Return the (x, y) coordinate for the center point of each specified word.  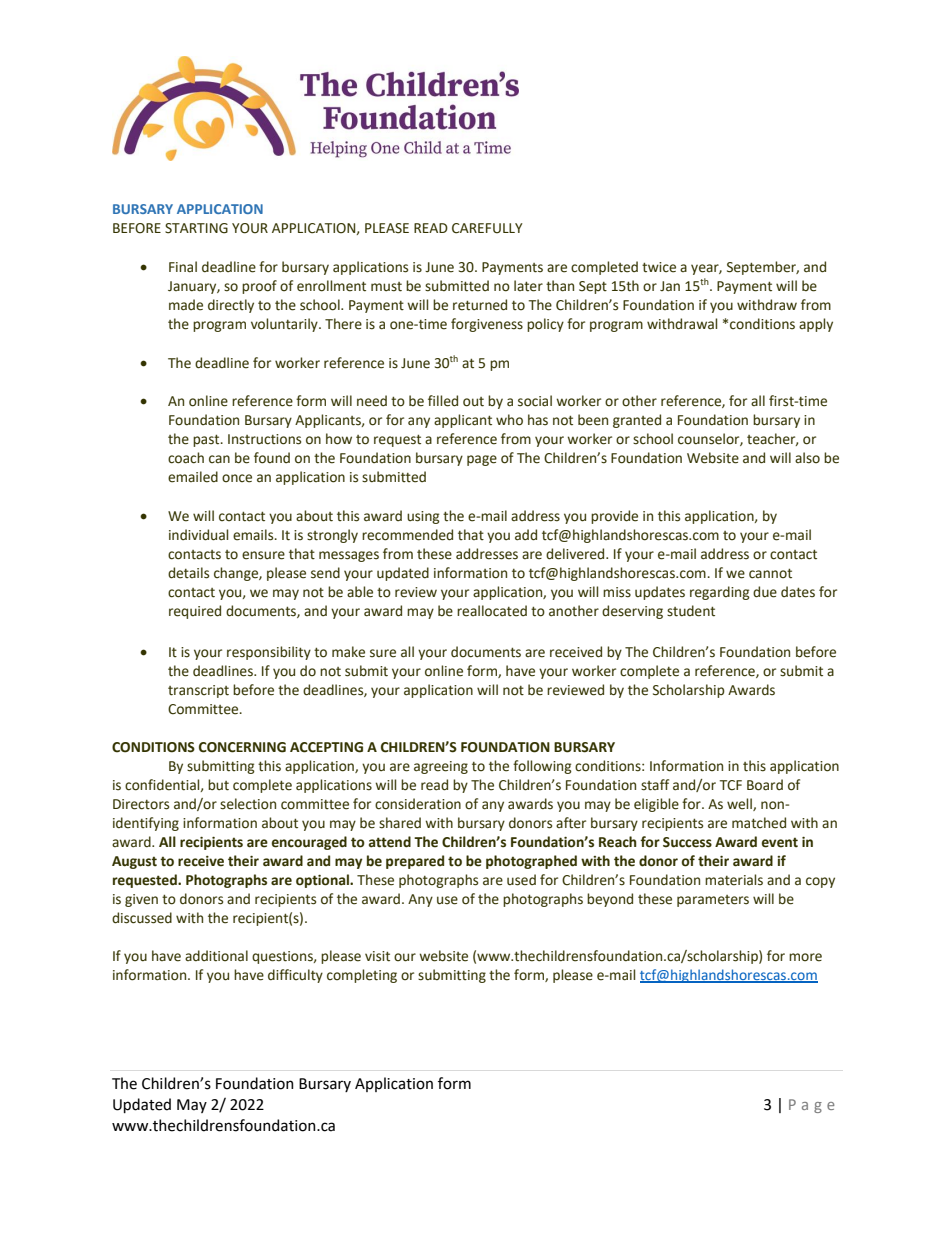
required (195, 612)
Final (183, 267)
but (218, 785)
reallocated (492, 611)
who (509, 420)
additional (216, 956)
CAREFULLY (487, 228)
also (807, 458)
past (207, 440)
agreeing (441, 767)
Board (765, 785)
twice (659, 267)
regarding (720, 593)
